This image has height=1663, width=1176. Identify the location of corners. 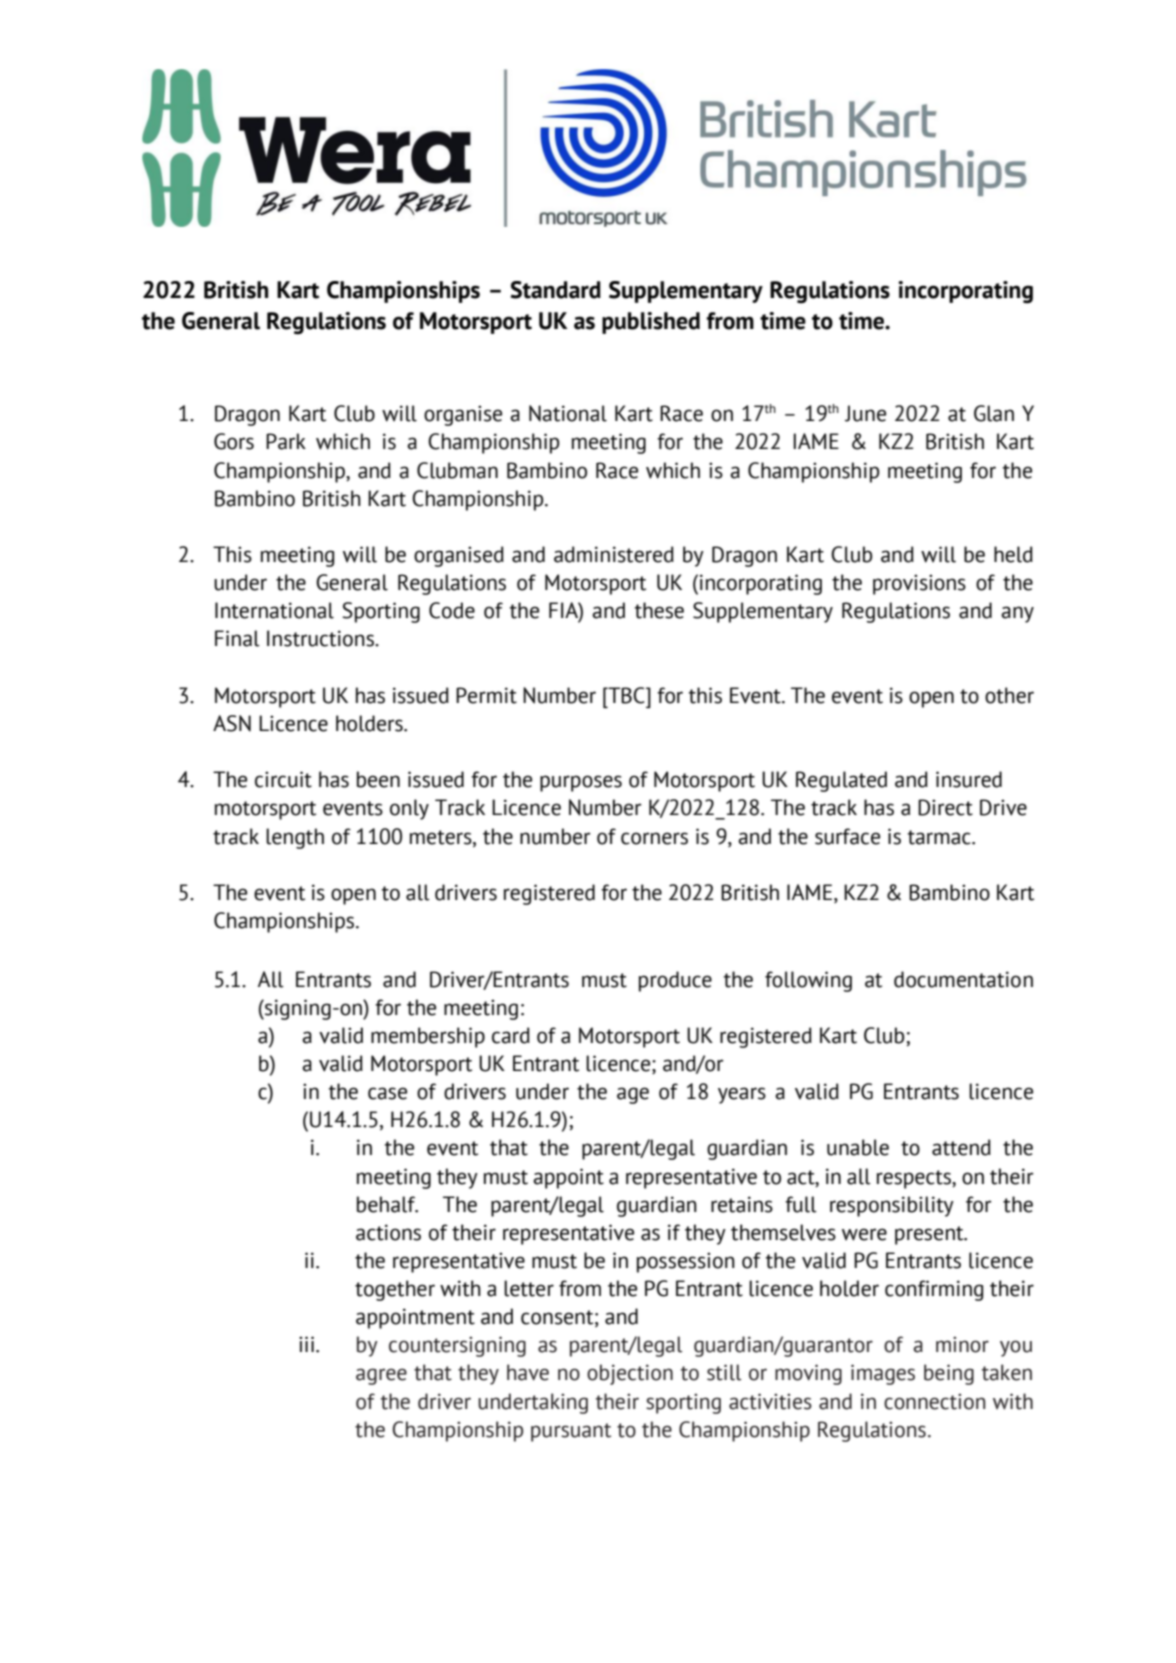
(654, 838).
